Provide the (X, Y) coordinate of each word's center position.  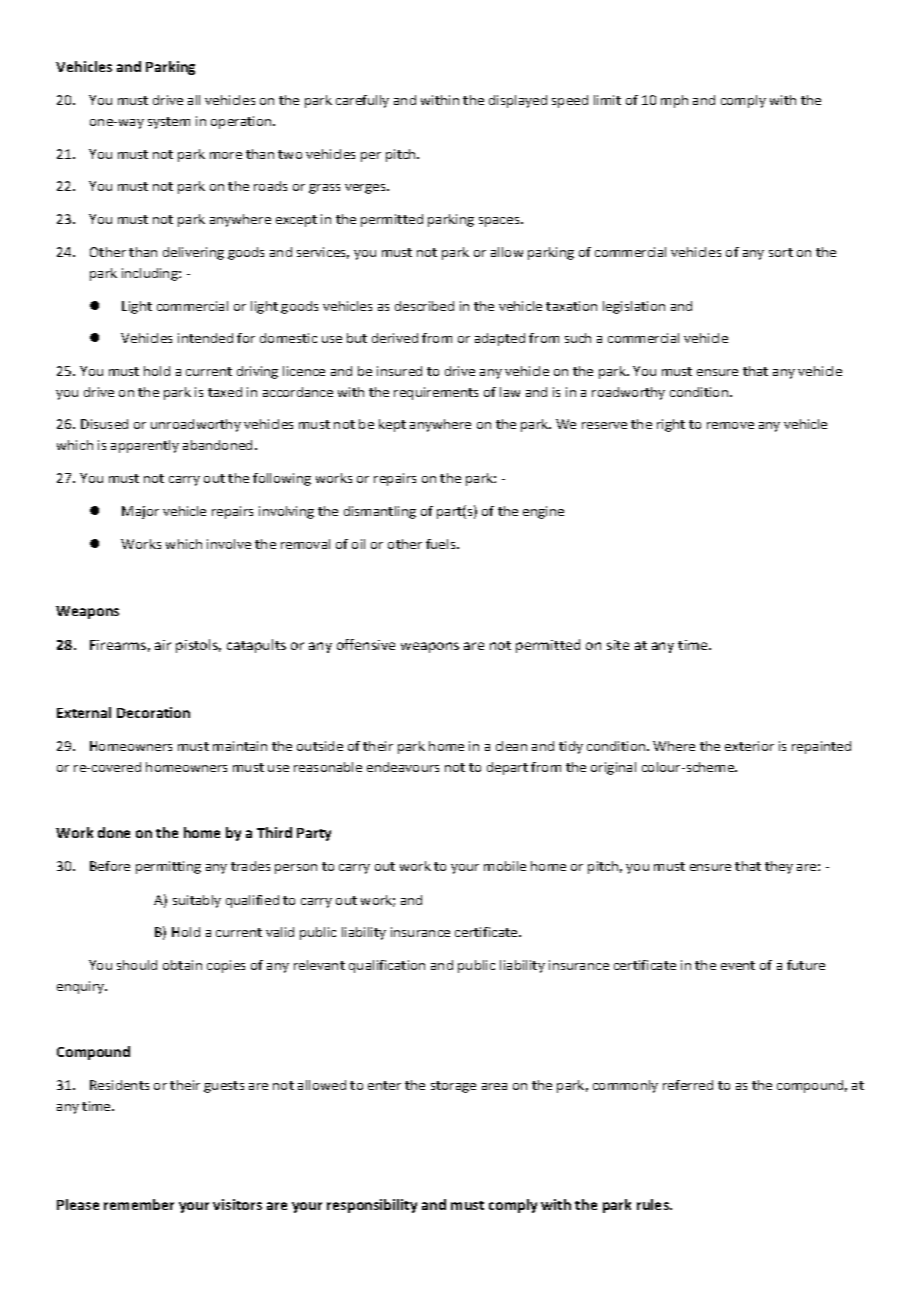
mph (674, 101)
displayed (518, 101)
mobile (505, 866)
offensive (366, 644)
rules (654, 1204)
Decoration (153, 712)
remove (730, 425)
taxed (225, 392)
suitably (197, 901)
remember (139, 1204)
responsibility (372, 1206)
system (169, 123)
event (738, 965)
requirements (436, 393)
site (618, 645)
